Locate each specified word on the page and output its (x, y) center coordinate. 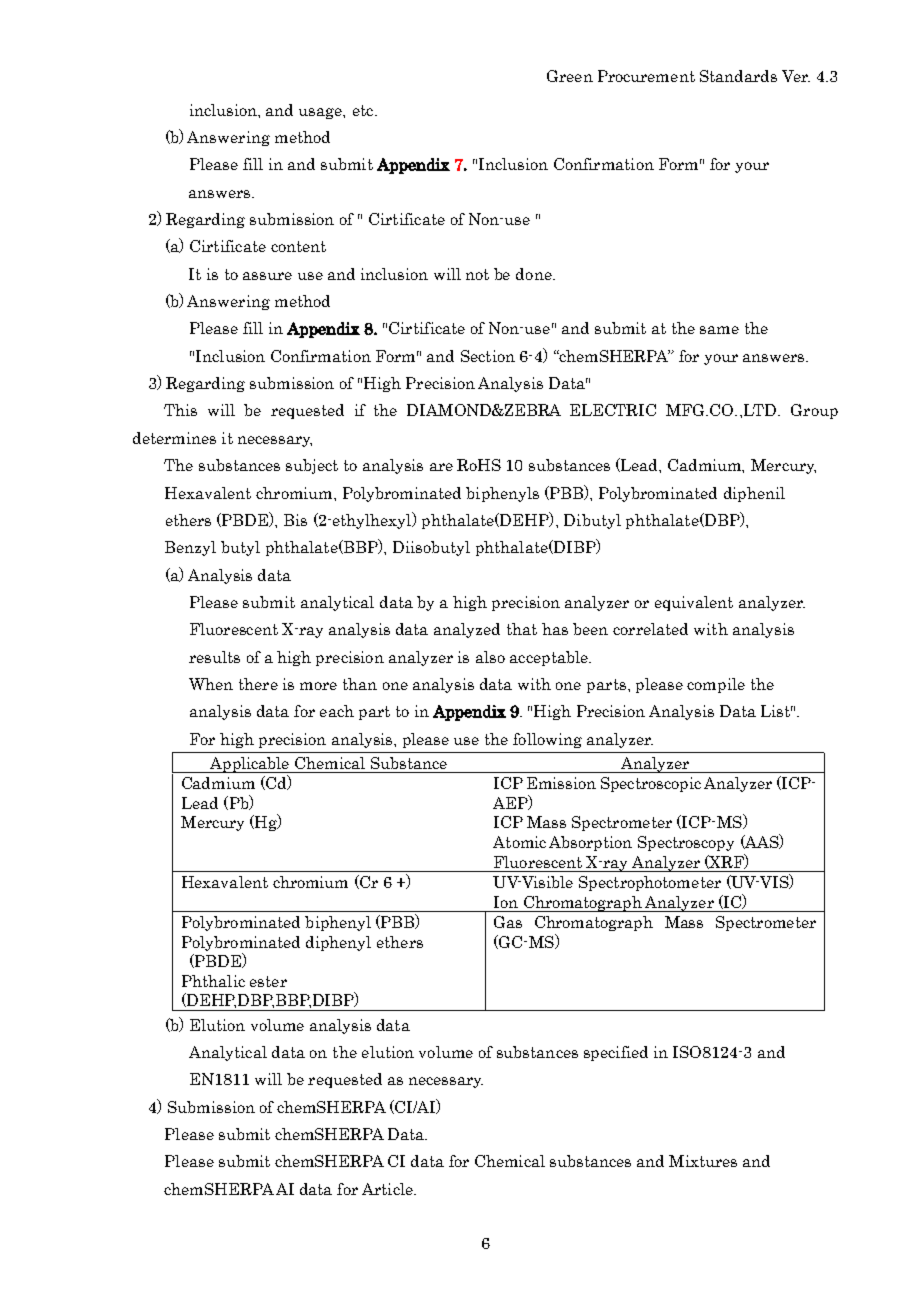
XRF (727, 861)
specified (616, 1053)
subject (312, 466)
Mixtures (703, 1161)
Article (388, 1189)
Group (814, 411)
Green (570, 76)
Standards (738, 76)
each (337, 711)
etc (364, 110)
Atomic (519, 842)
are (441, 467)
